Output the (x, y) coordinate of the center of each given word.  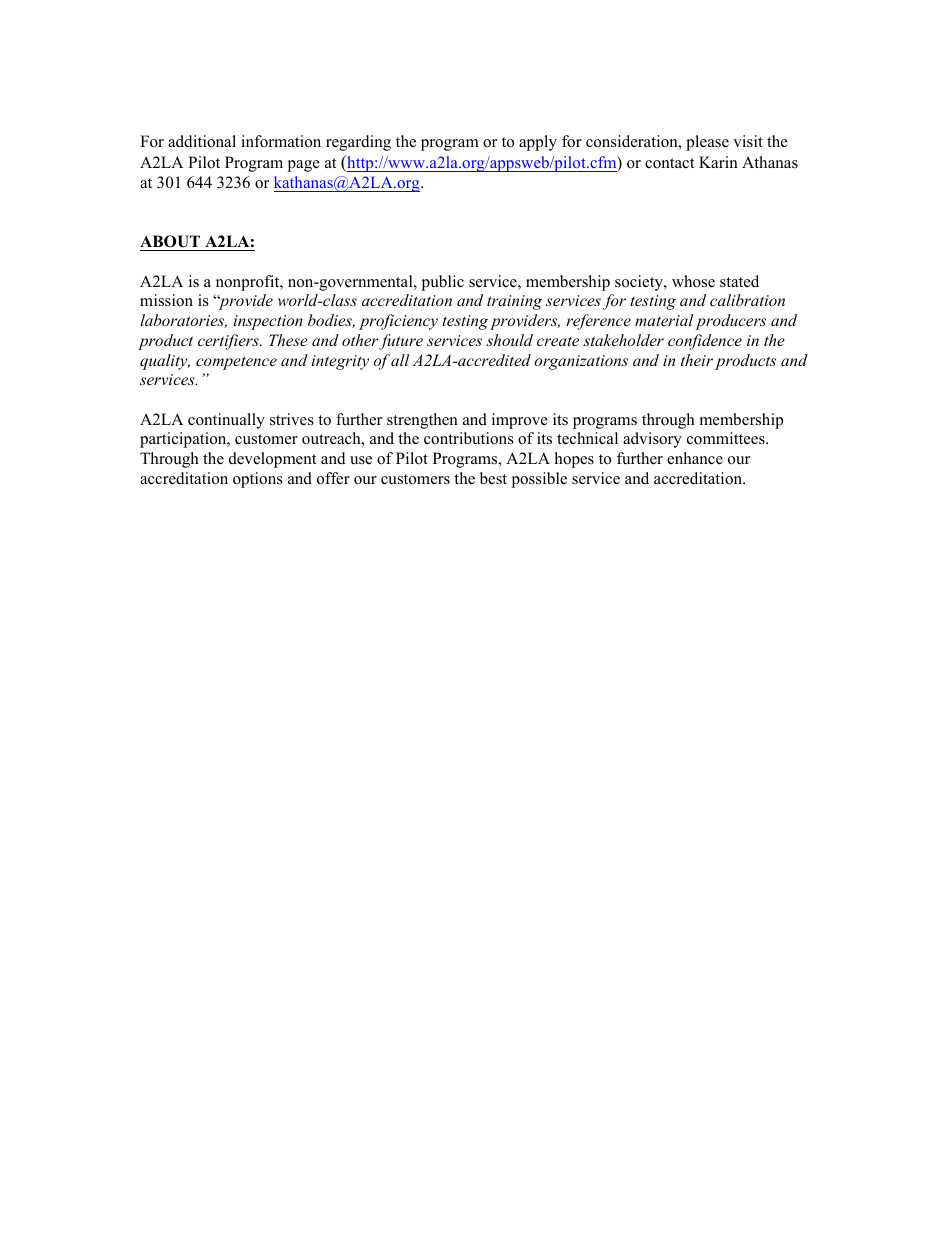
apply (538, 143)
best (493, 478)
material (664, 320)
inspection (268, 322)
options (258, 480)
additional (202, 141)
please (707, 143)
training (514, 302)
